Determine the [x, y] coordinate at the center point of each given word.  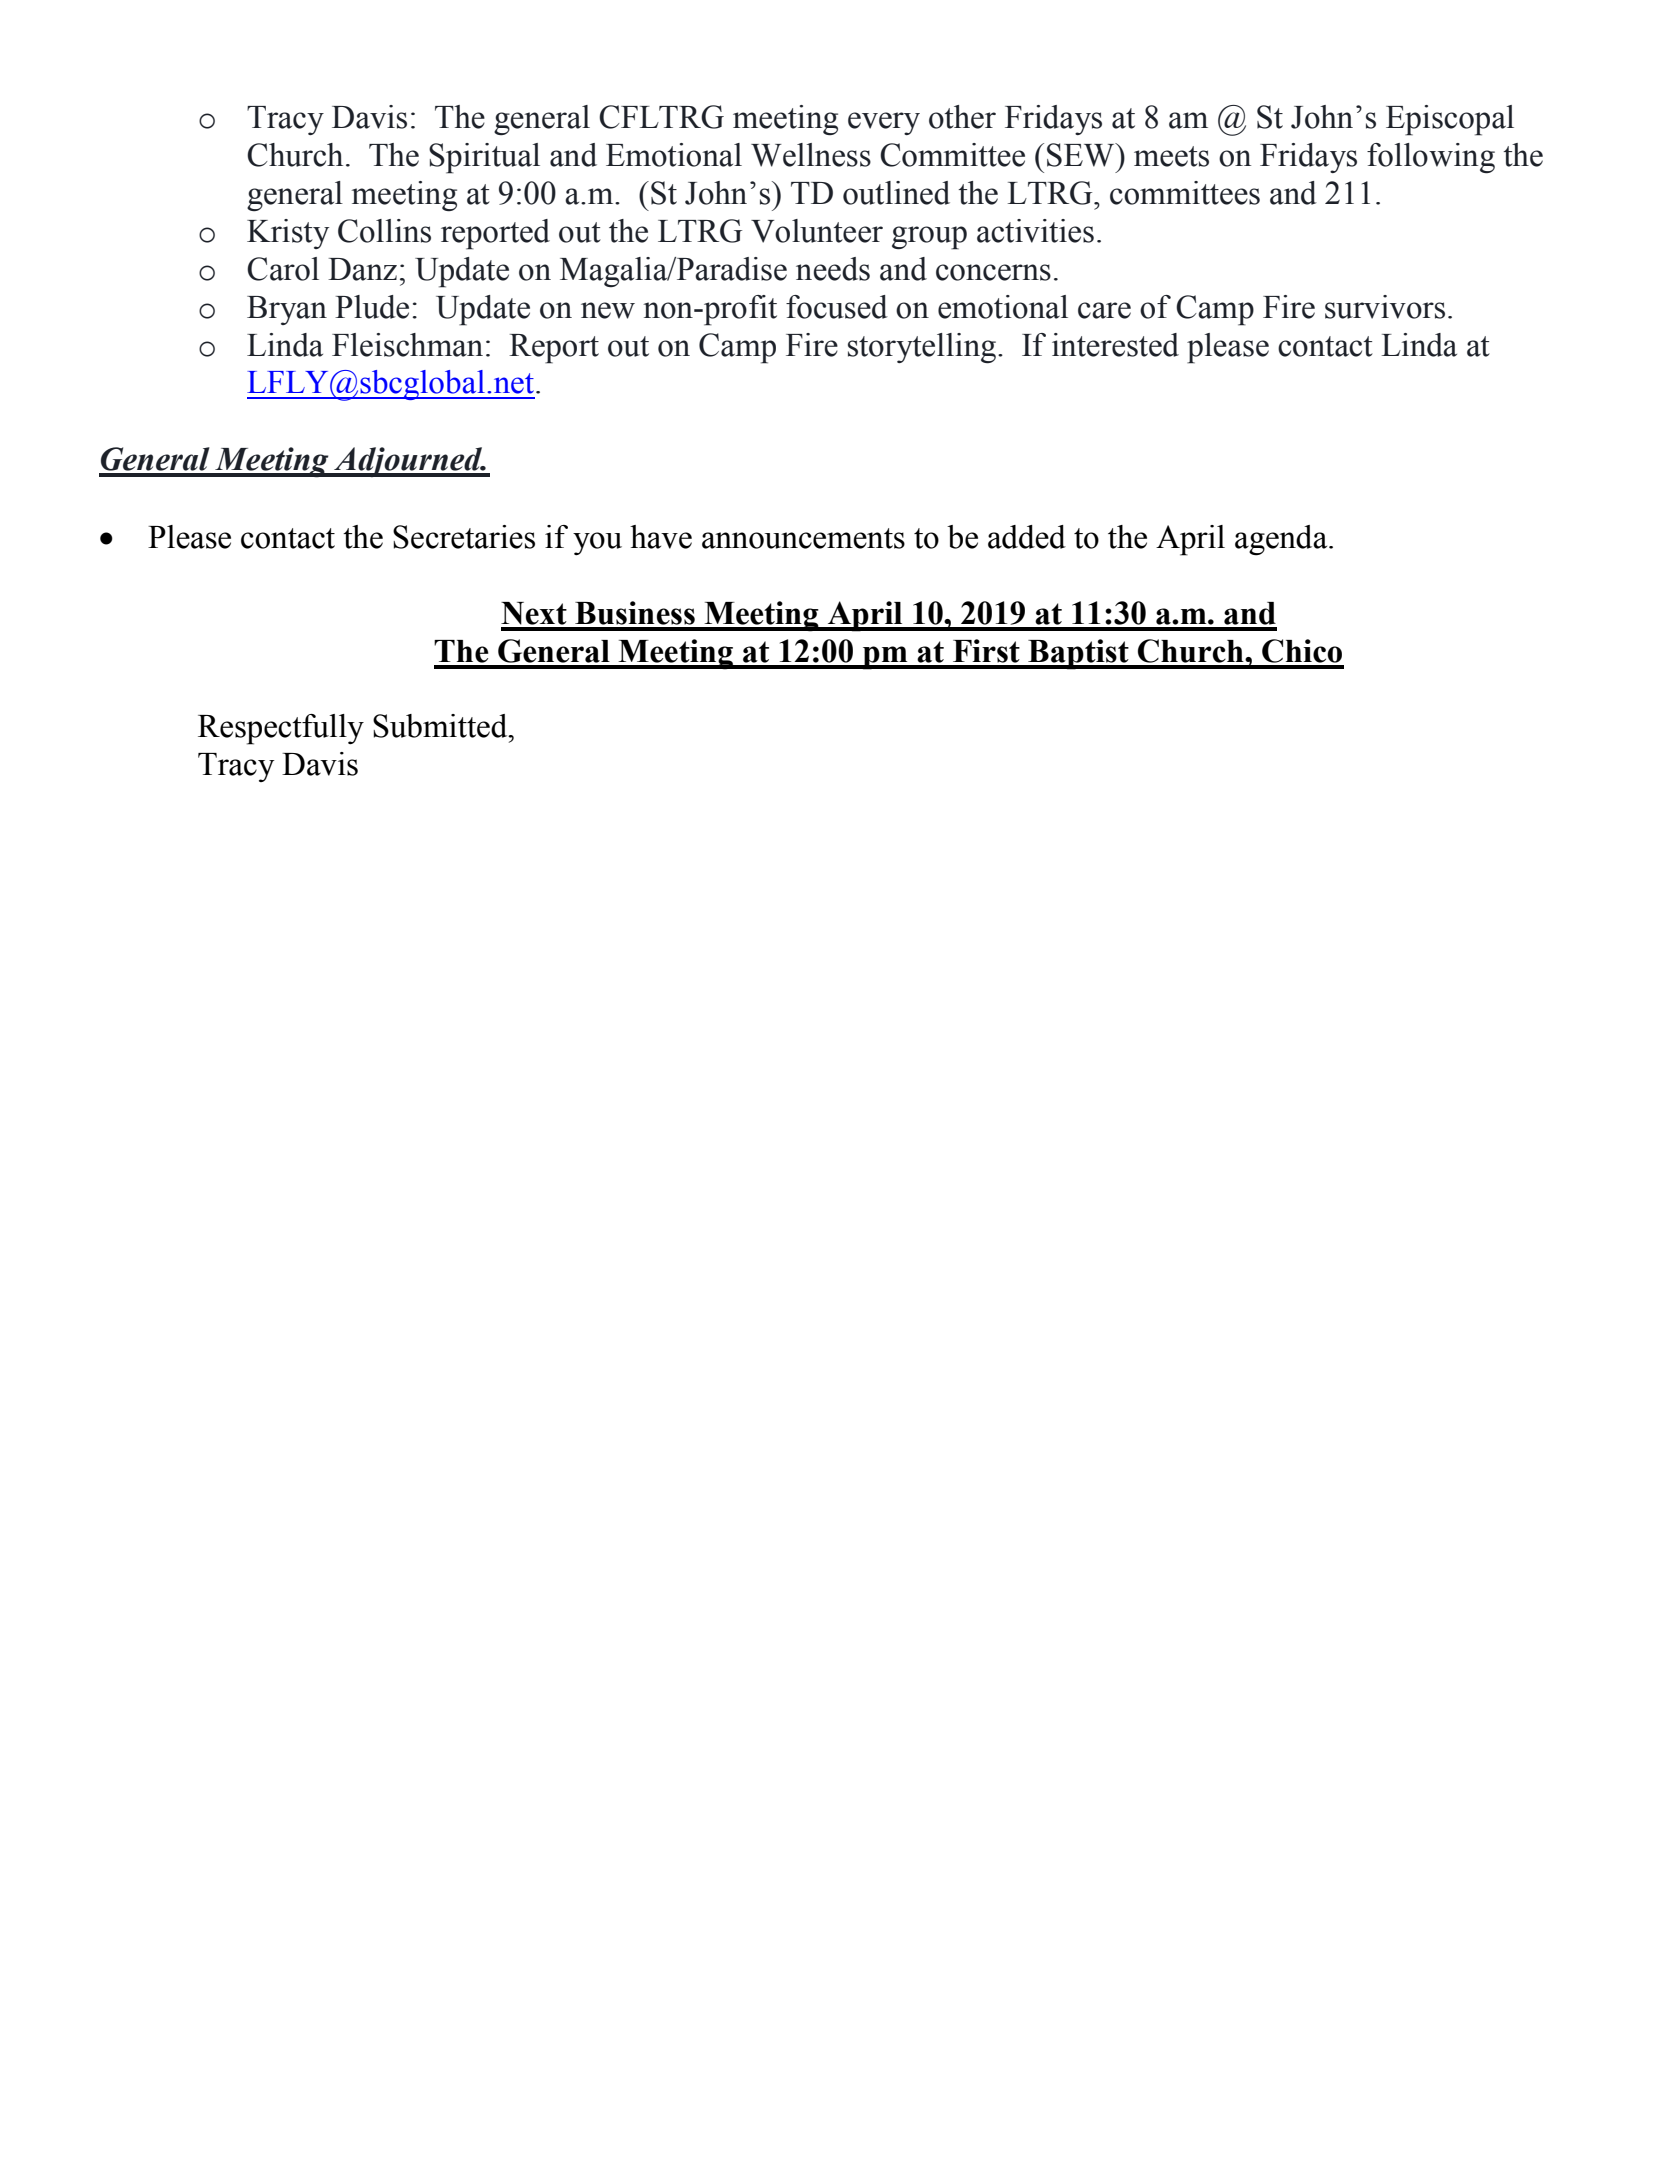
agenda [1282, 540]
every [884, 123]
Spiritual [484, 158]
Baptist [1078, 654]
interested [1115, 345]
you [597, 543]
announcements [803, 538]
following [1431, 158]
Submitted [441, 726]
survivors [1385, 307]
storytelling [923, 348]
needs [833, 269]
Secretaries [464, 537]
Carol [283, 269]
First [986, 651]
